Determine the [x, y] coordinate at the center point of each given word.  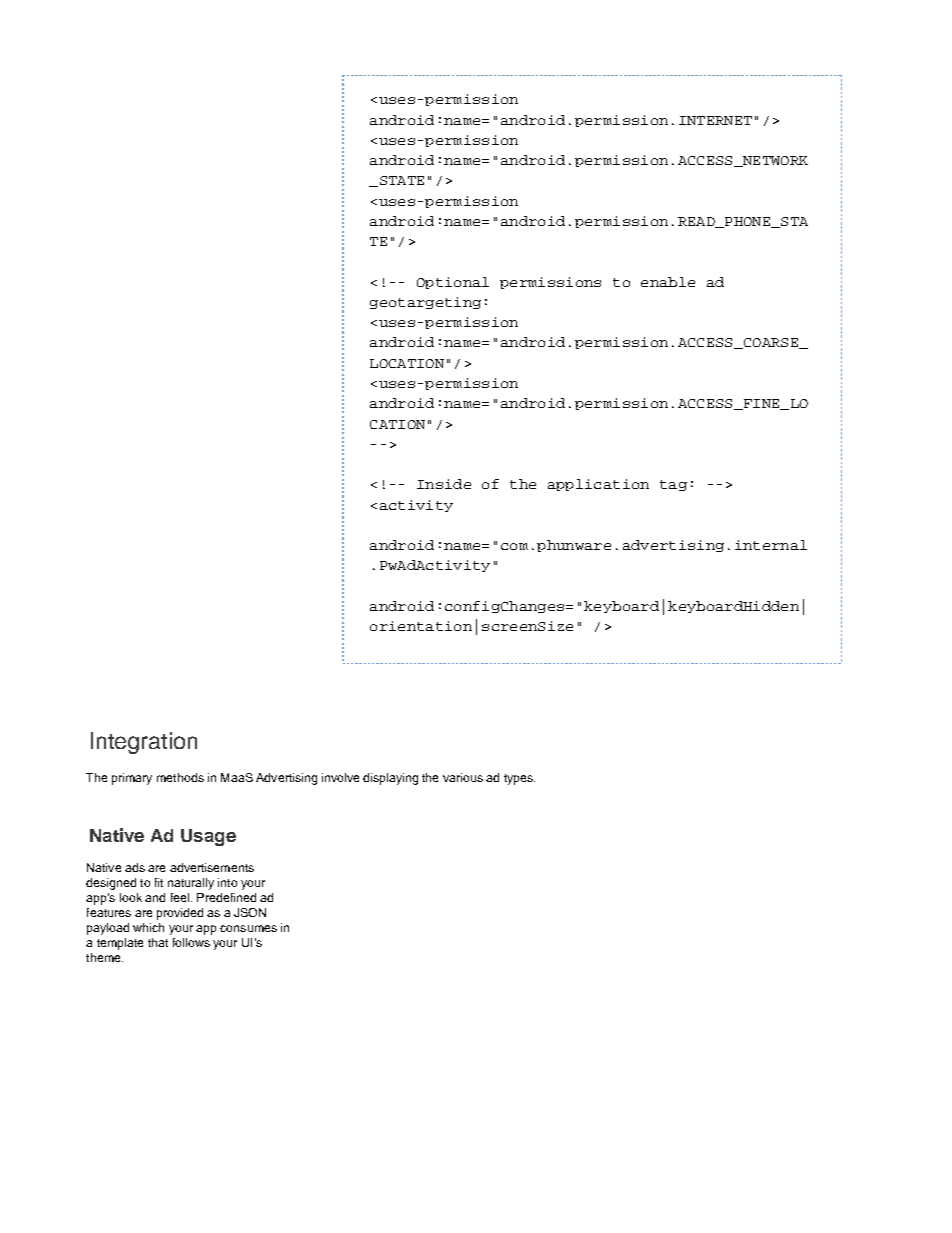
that [158, 942]
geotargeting [425, 303]
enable [668, 282]
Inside [444, 484]
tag [673, 485]
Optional [453, 283]
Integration [144, 743]
